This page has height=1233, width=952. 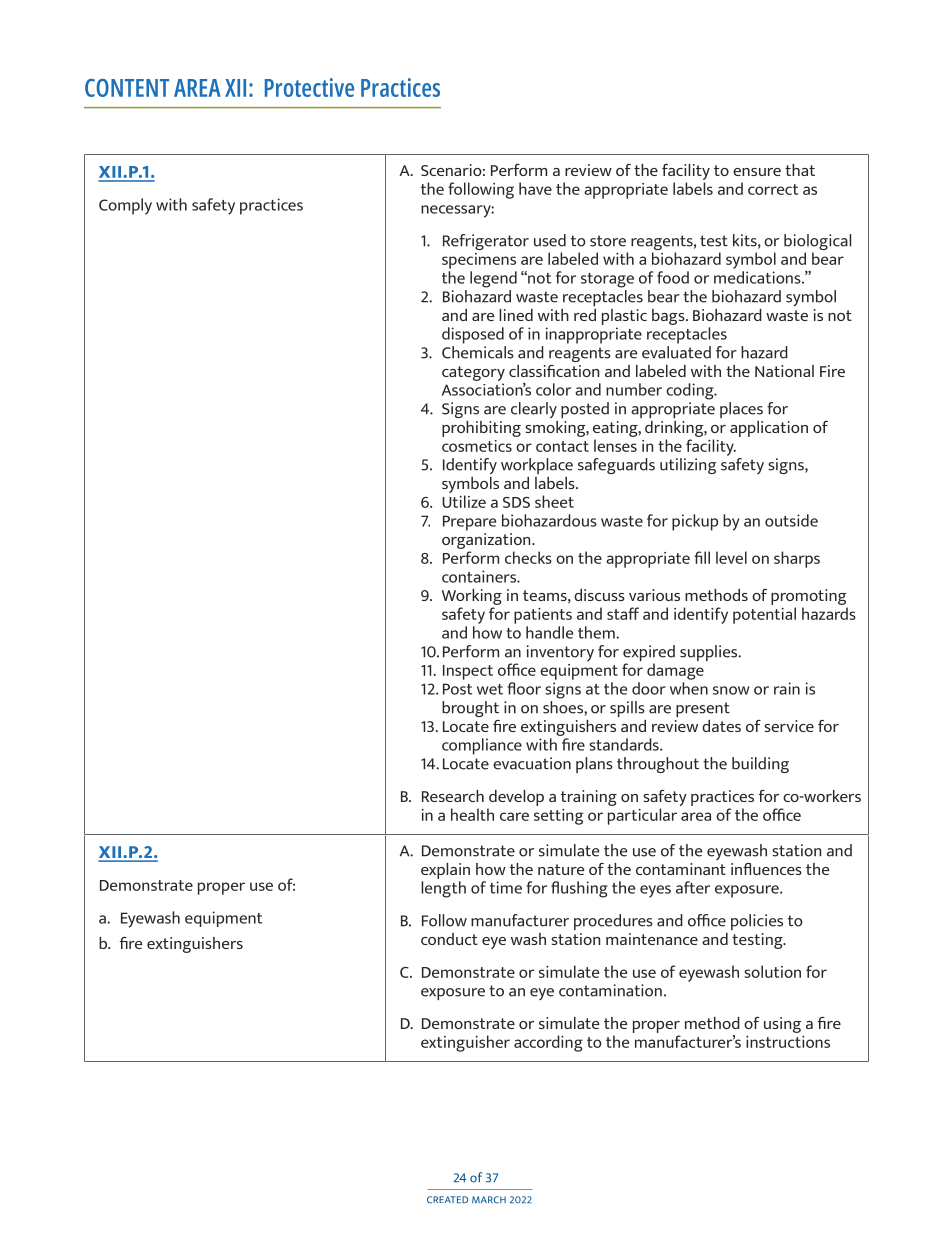 What do you see at coordinates (447, 1200) in the page?
I see `CREATED` at bounding box center [447, 1200].
